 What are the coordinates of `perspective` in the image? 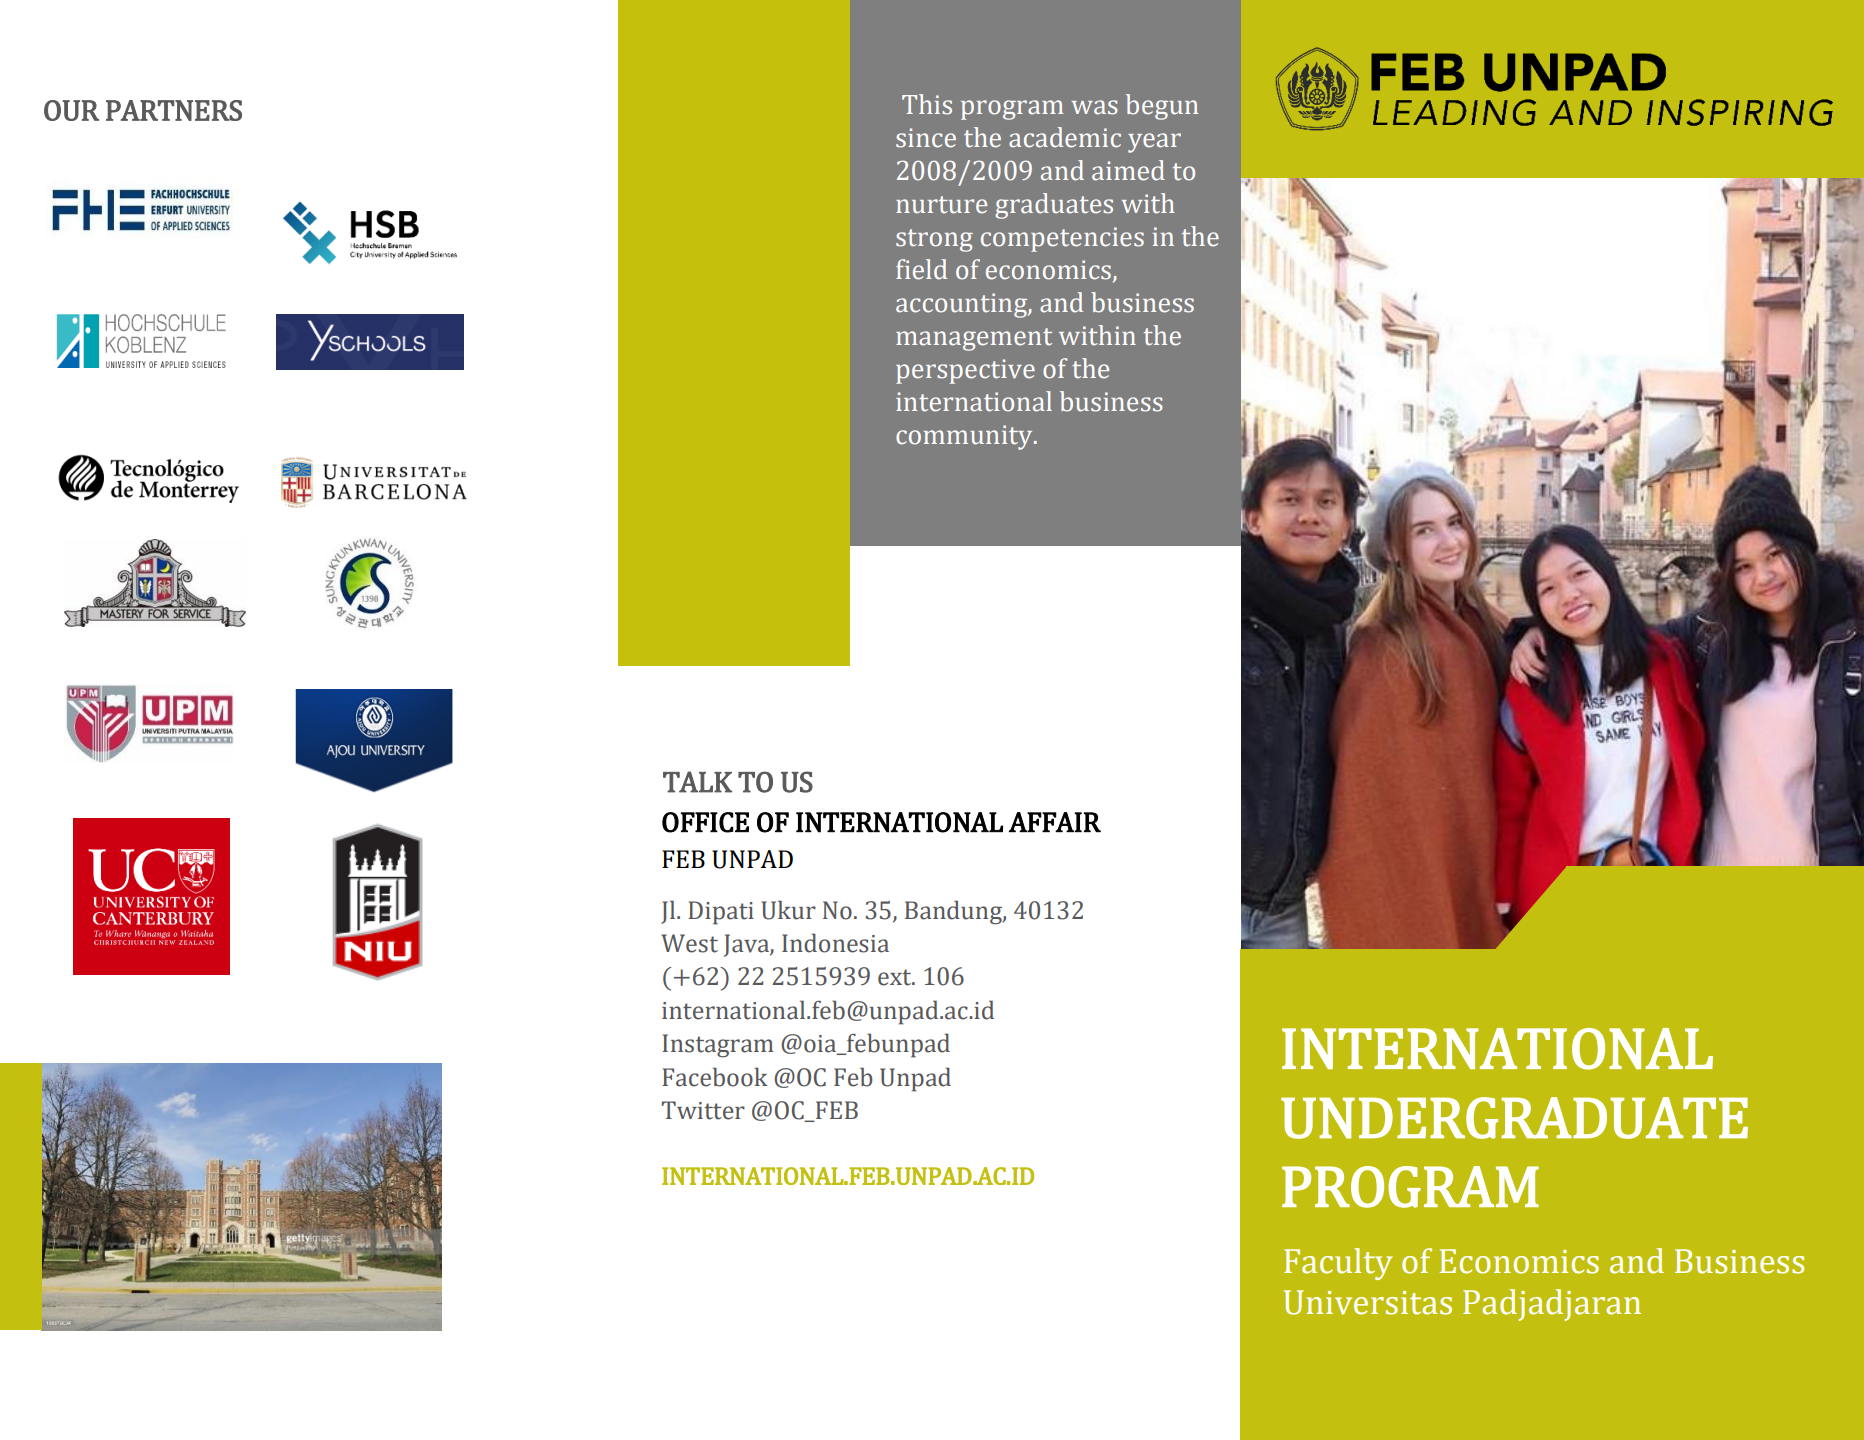 It's located at (965, 371).
